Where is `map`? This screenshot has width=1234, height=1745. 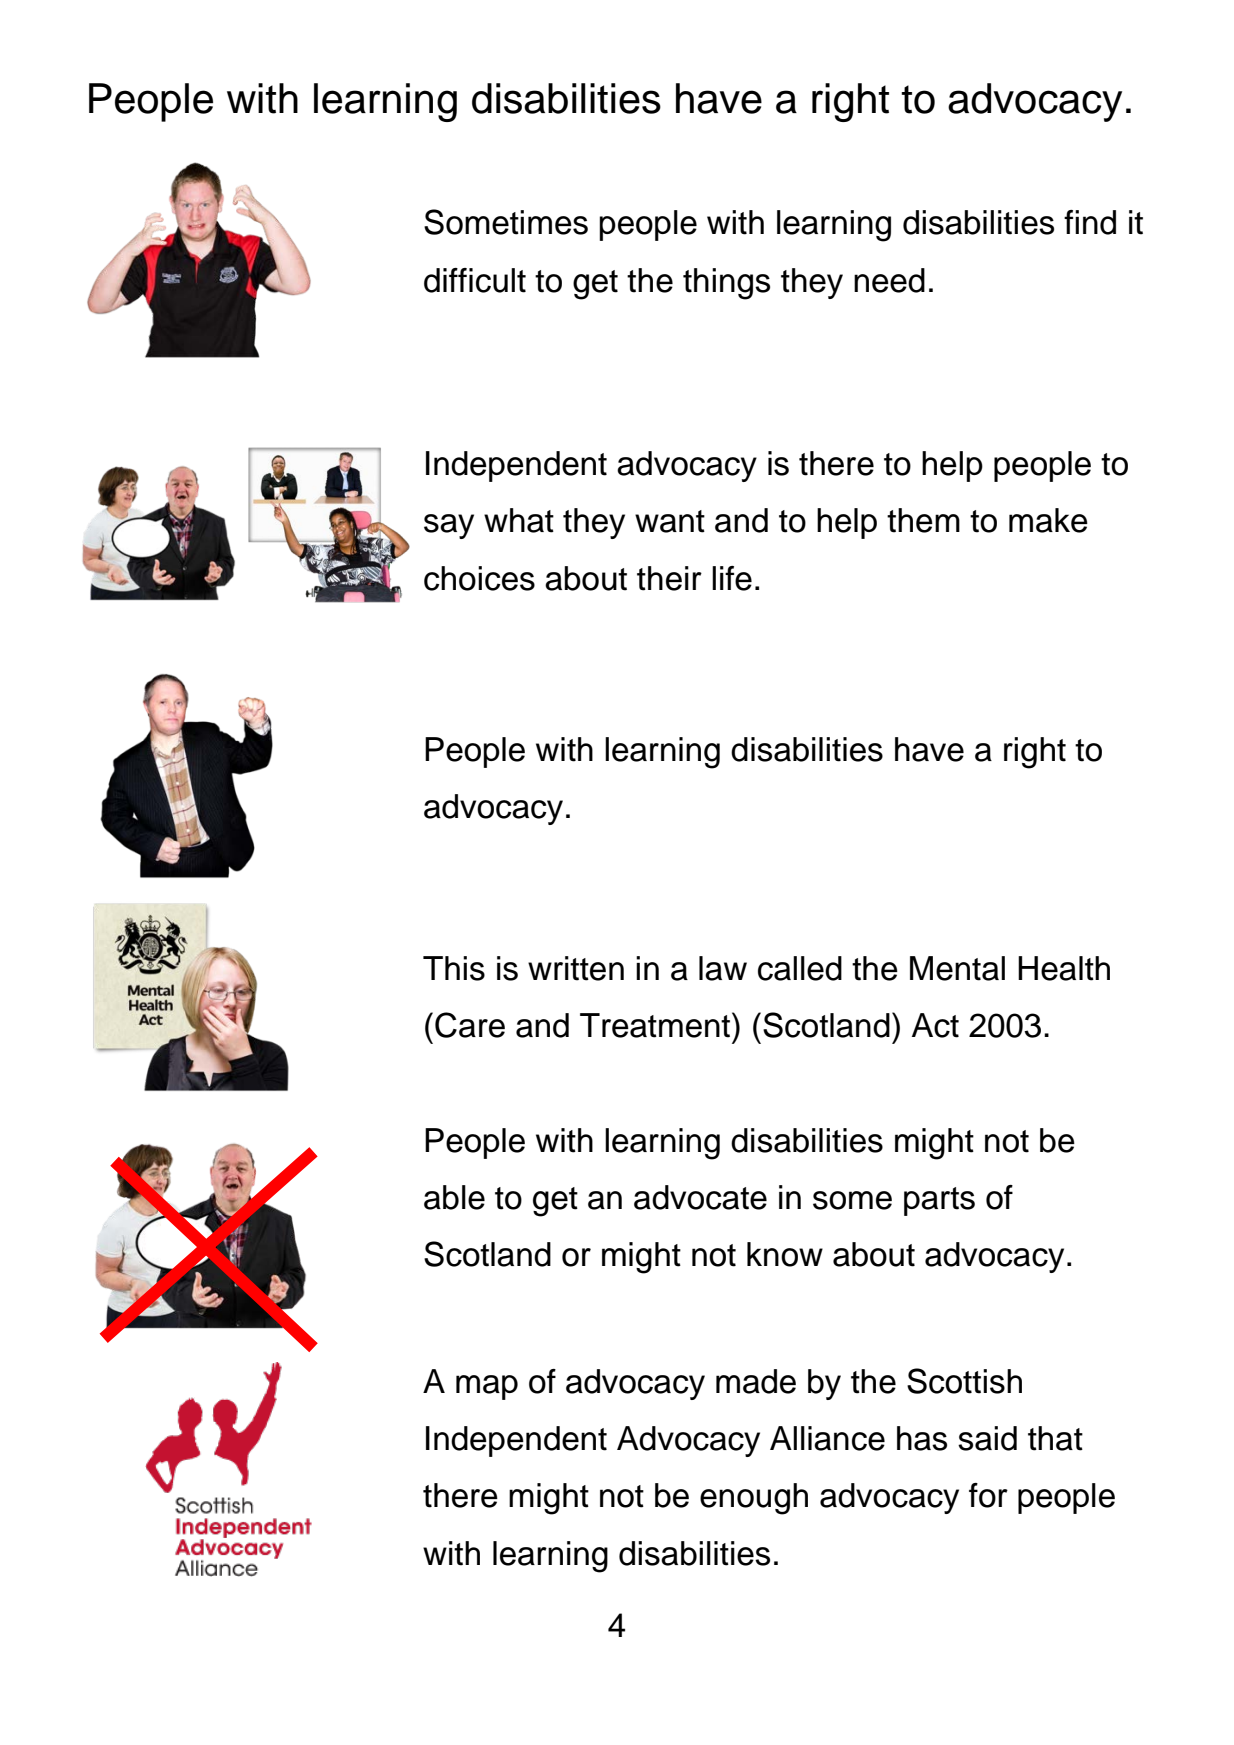 map is located at coordinates (487, 1387).
